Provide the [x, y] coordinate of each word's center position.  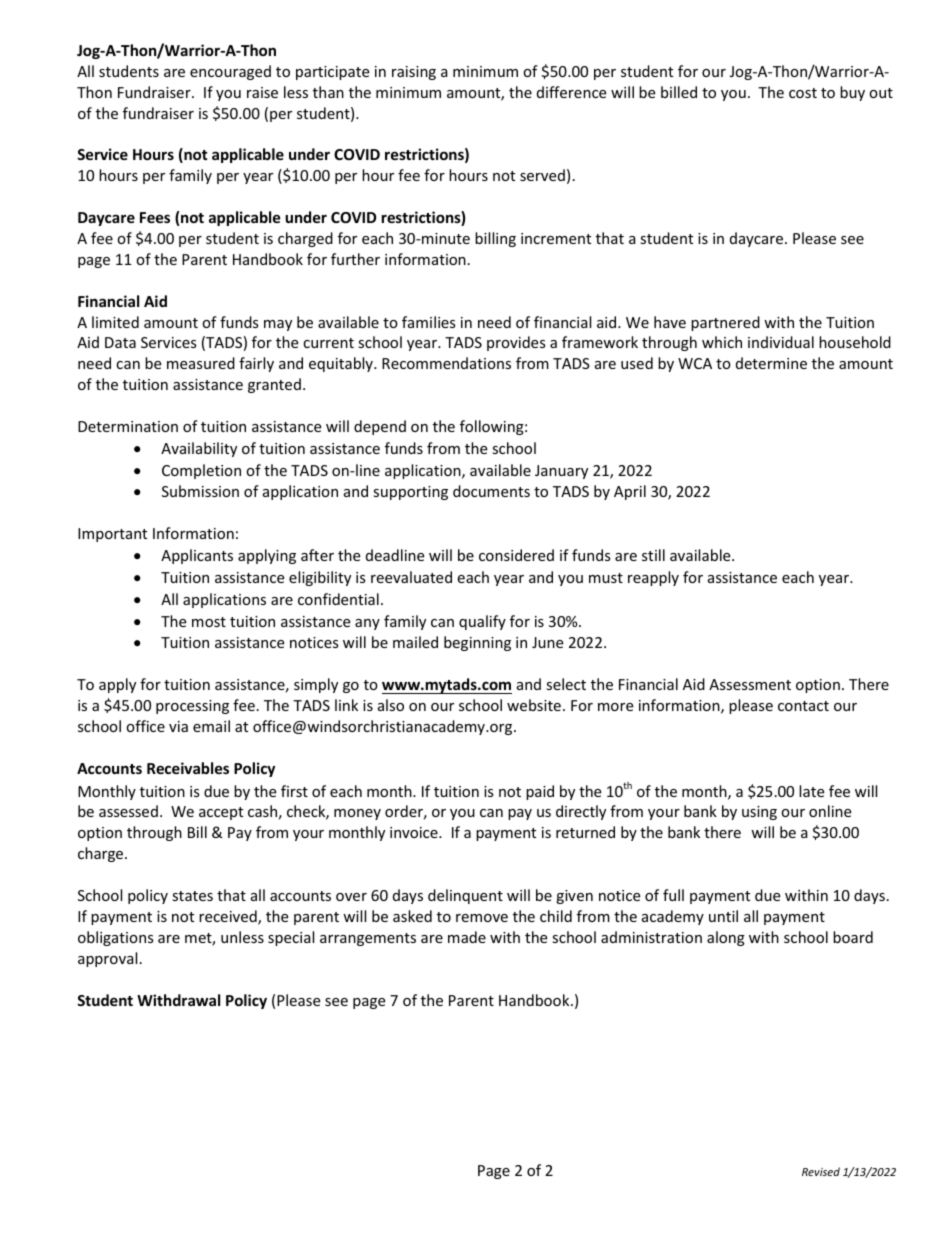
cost [803, 93]
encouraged [230, 72]
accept [221, 813]
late [811, 791]
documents [491, 491]
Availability [199, 449]
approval [107, 959]
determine [771, 363]
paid [540, 792]
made [467, 937]
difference [571, 92]
